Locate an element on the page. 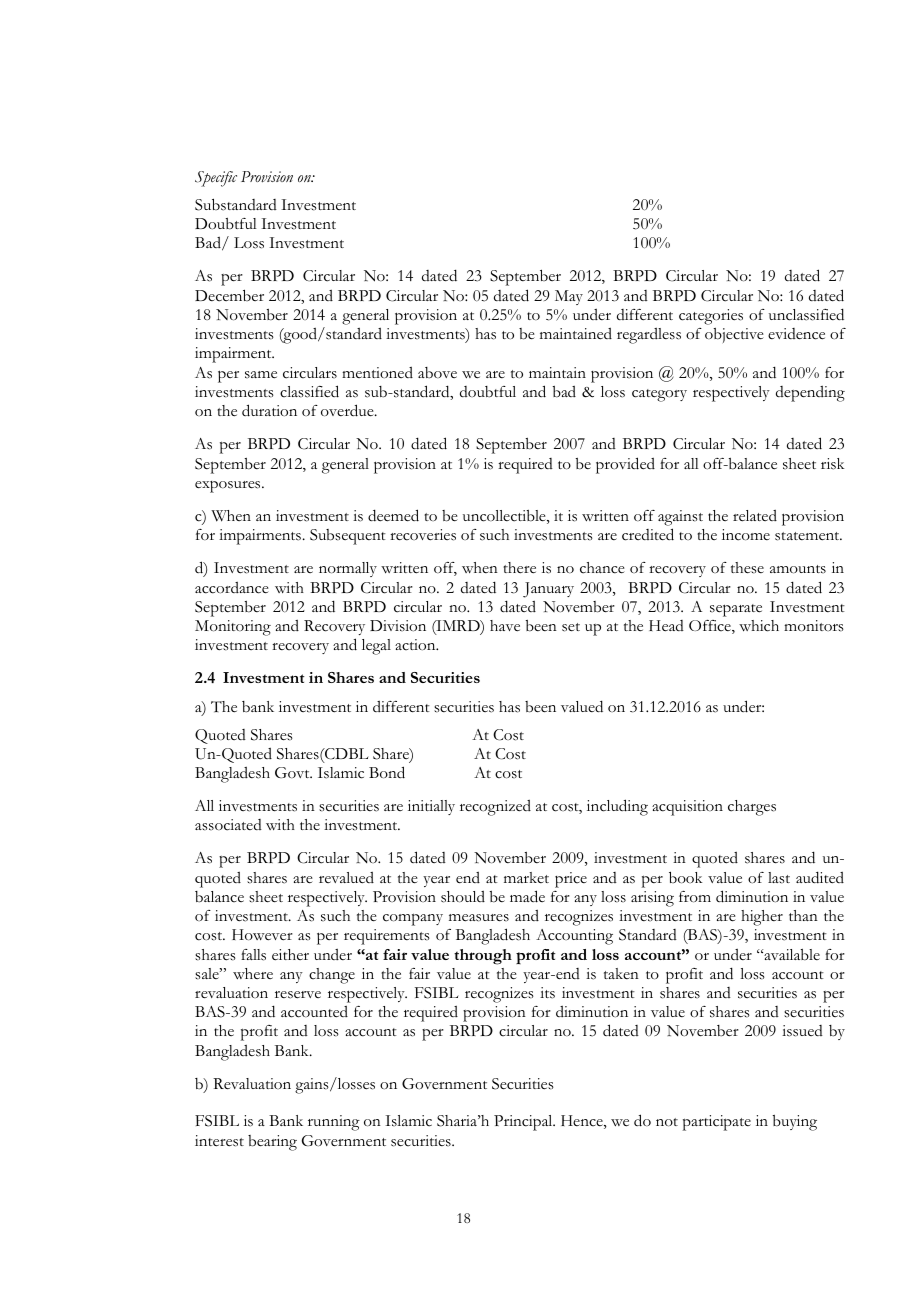 This image has height=1307, width=924. May is located at coordinates (569, 297).
